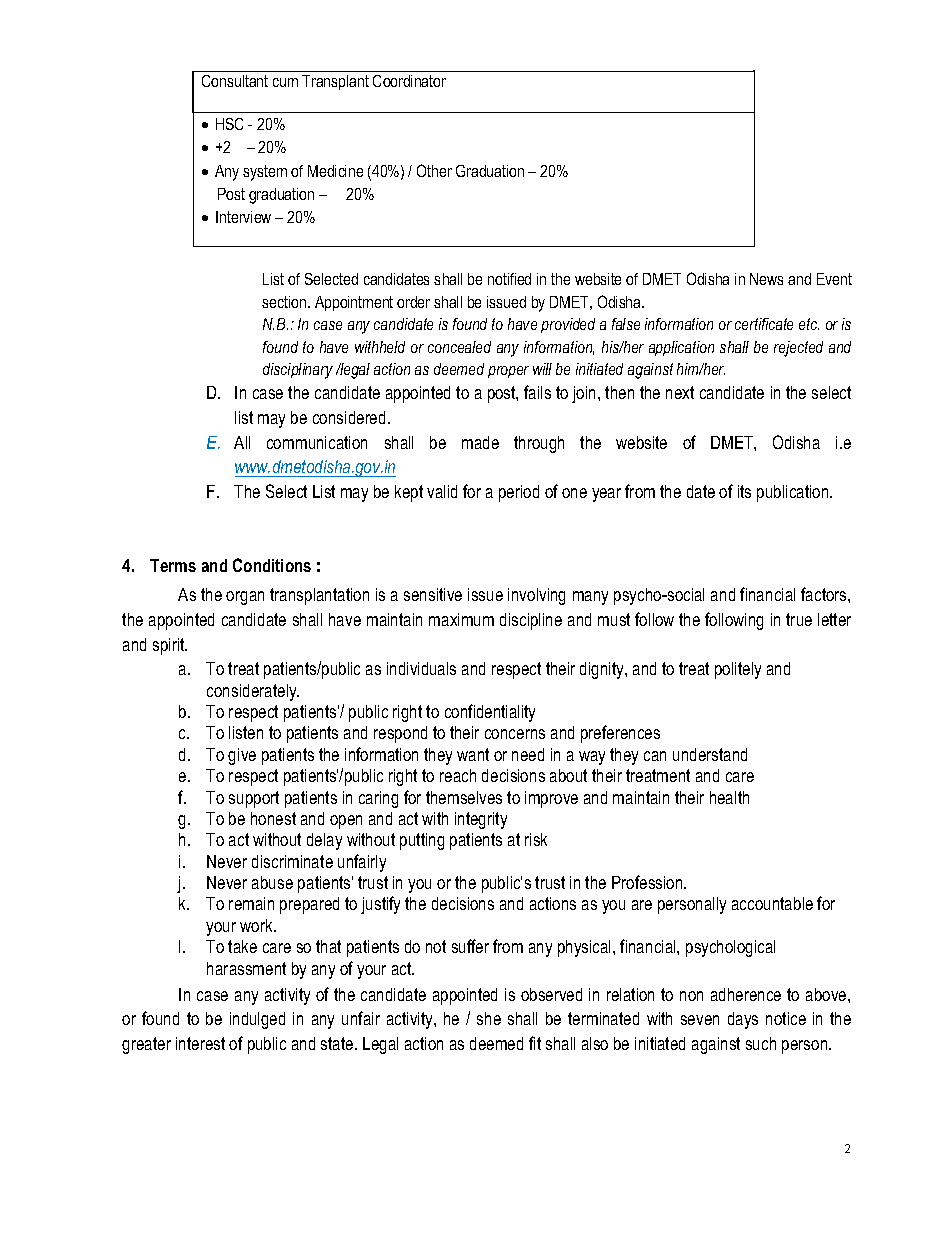 The image size is (952, 1233). I want to click on News, so click(766, 279).
